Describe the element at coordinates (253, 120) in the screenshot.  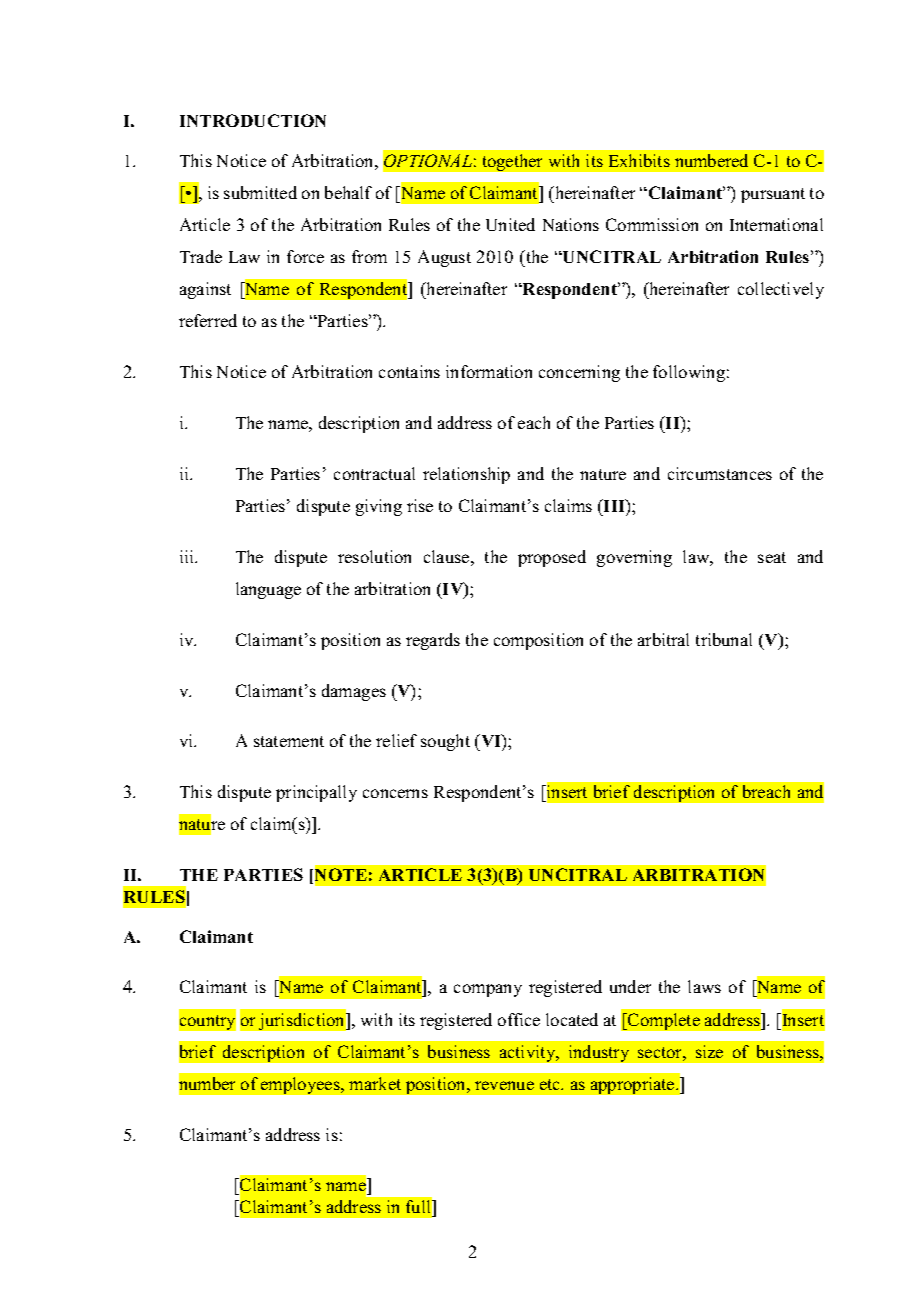
I see `INTRODUCTION` at that location.
